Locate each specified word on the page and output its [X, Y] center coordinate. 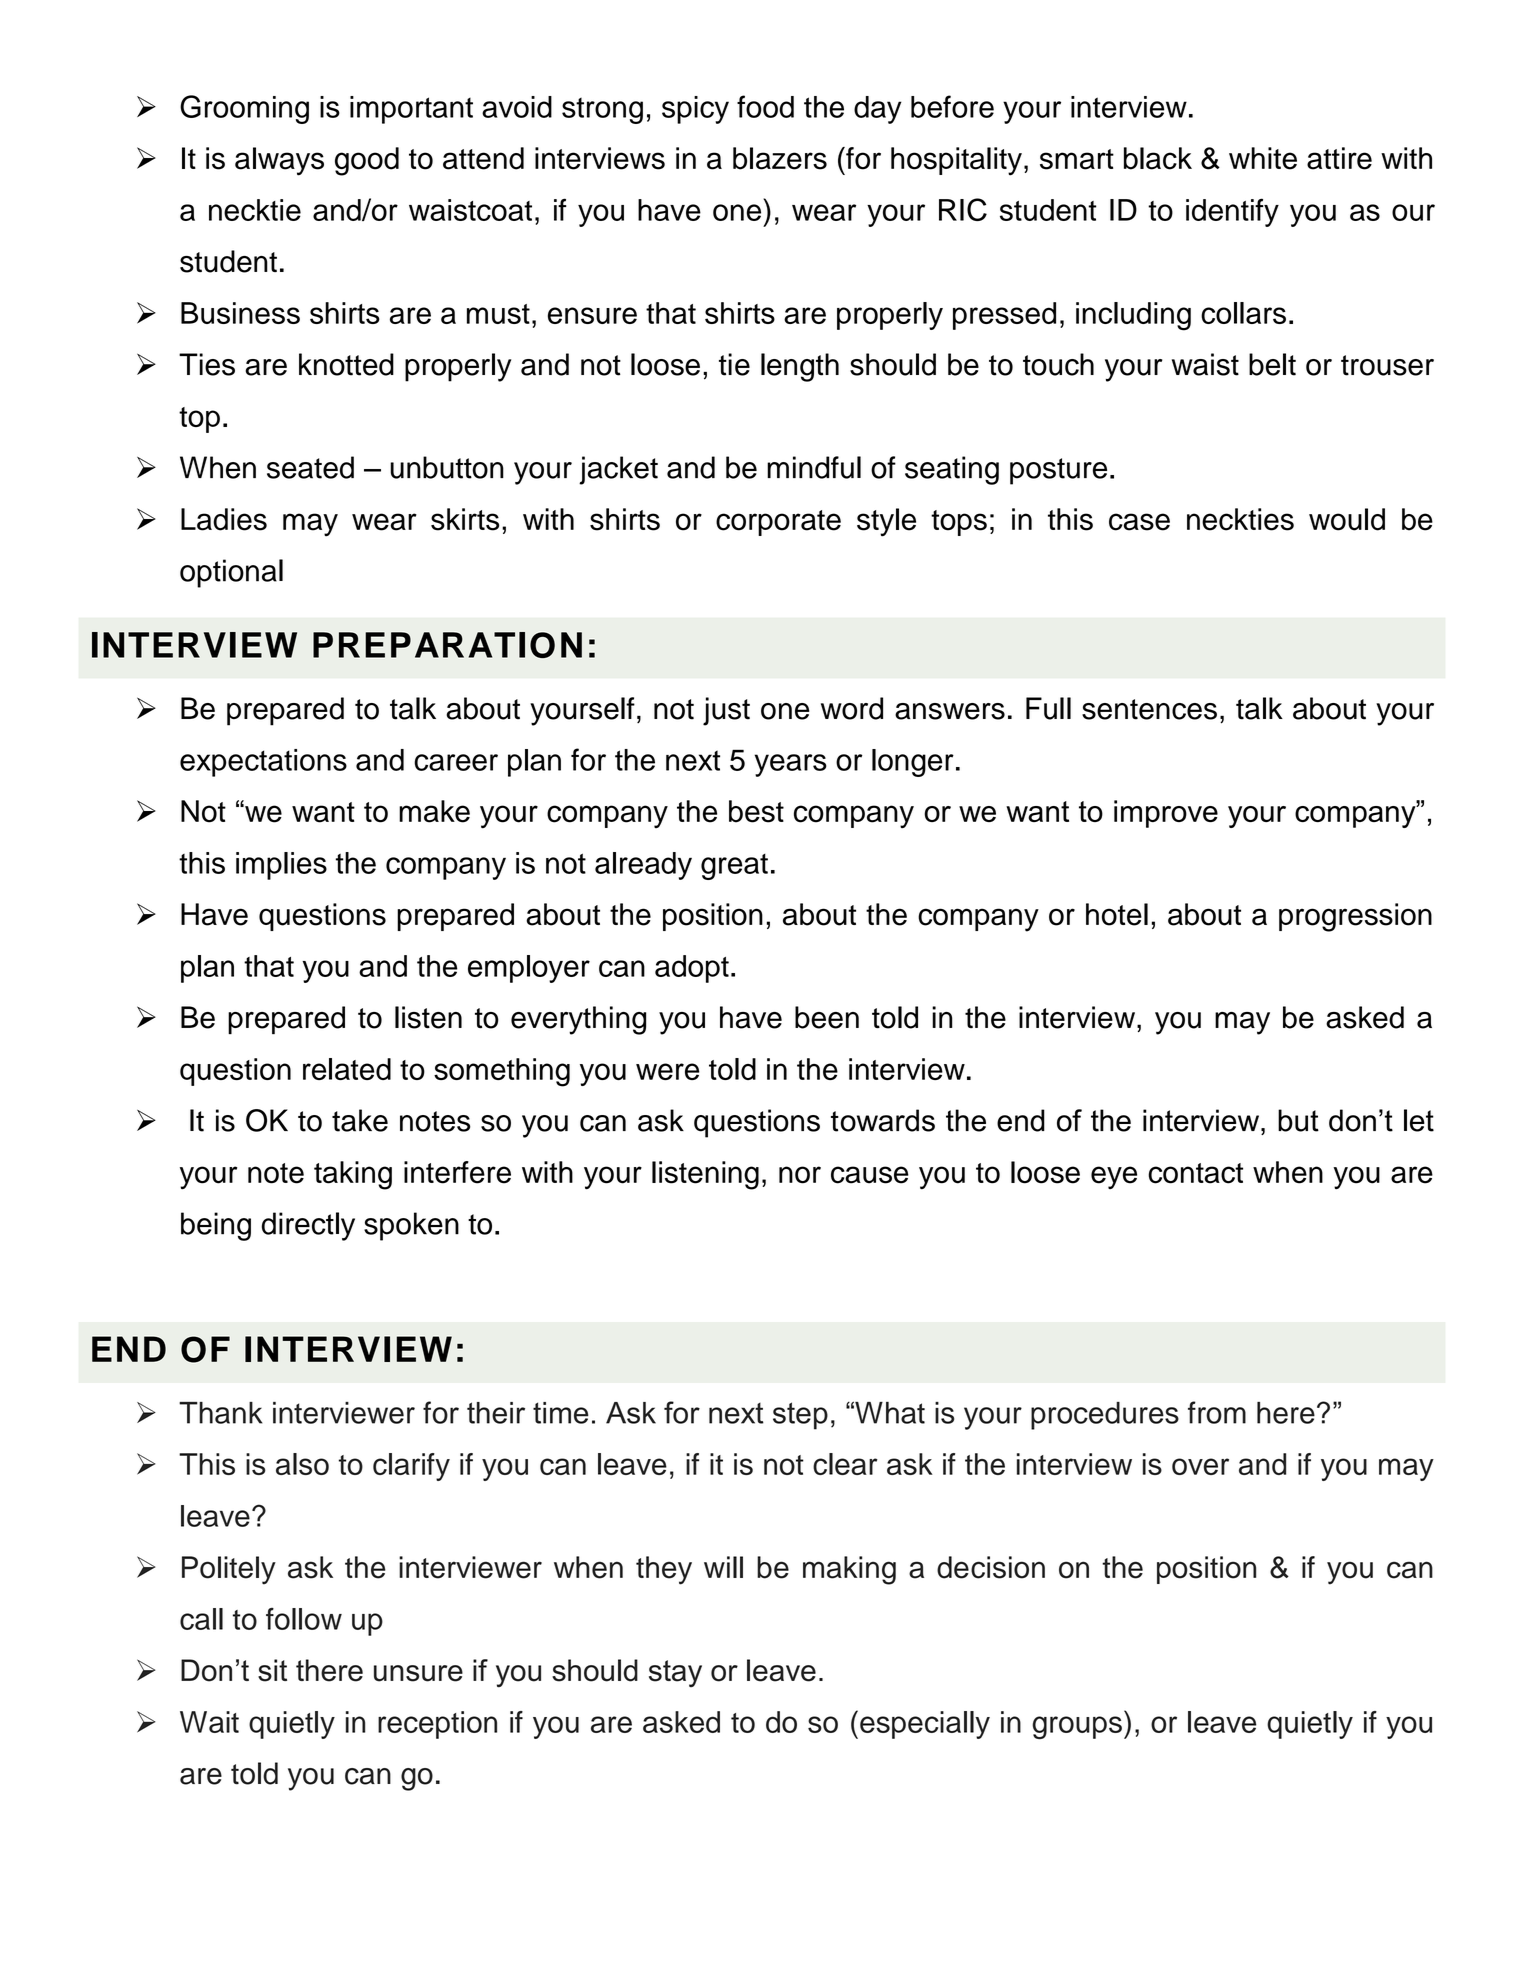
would [1347, 519]
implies [281, 866]
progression [1355, 917]
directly [308, 1226]
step [800, 1416]
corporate [778, 523]
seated [310, 467]
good [367, 161]
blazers [780, 158]
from [1217, 1412]
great [734, 867]
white [1263, 158]
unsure [418, 1673]
